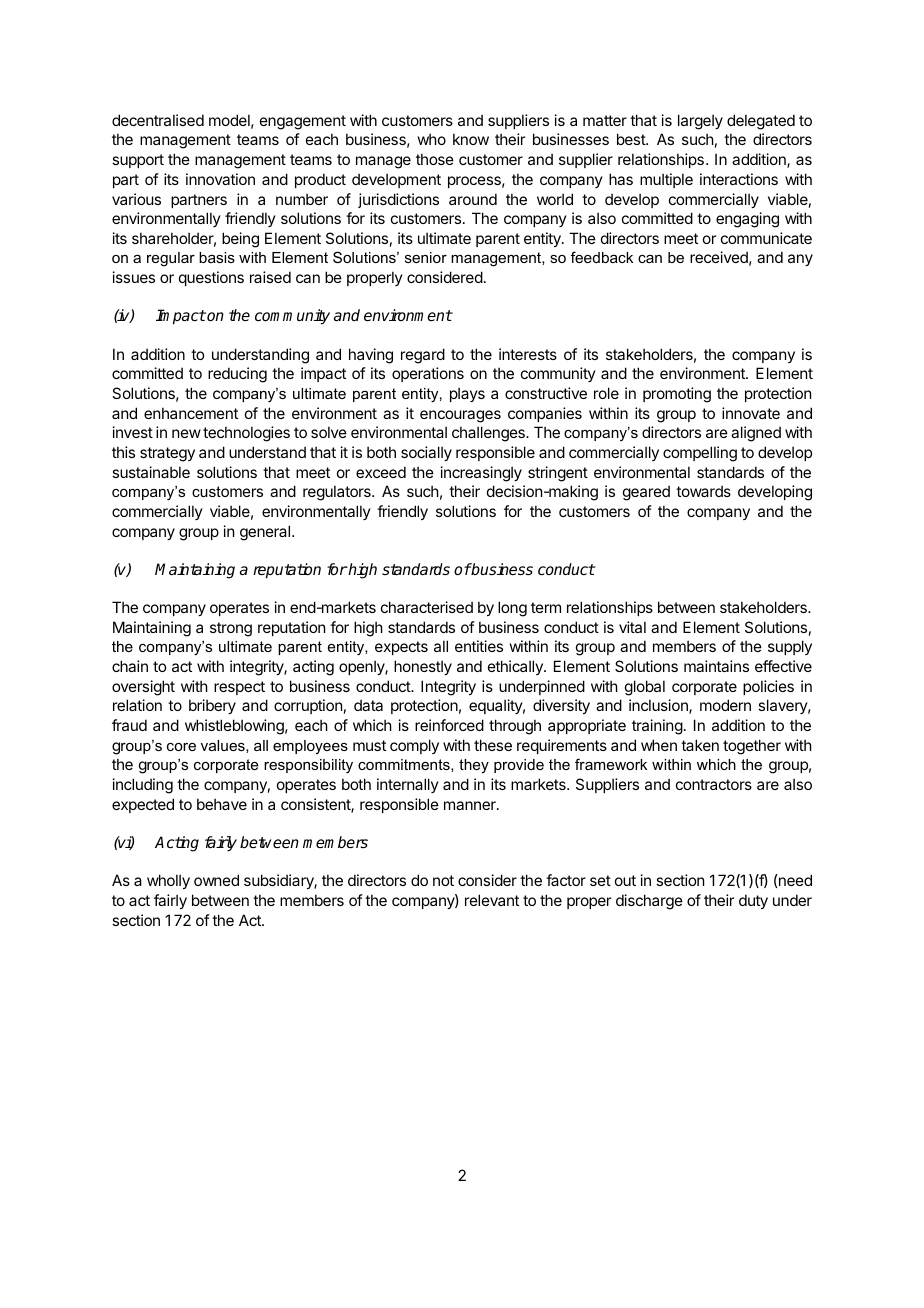 This screenshot has width=924, height=1308. I want to click on reinforced, so click(449, 725).
